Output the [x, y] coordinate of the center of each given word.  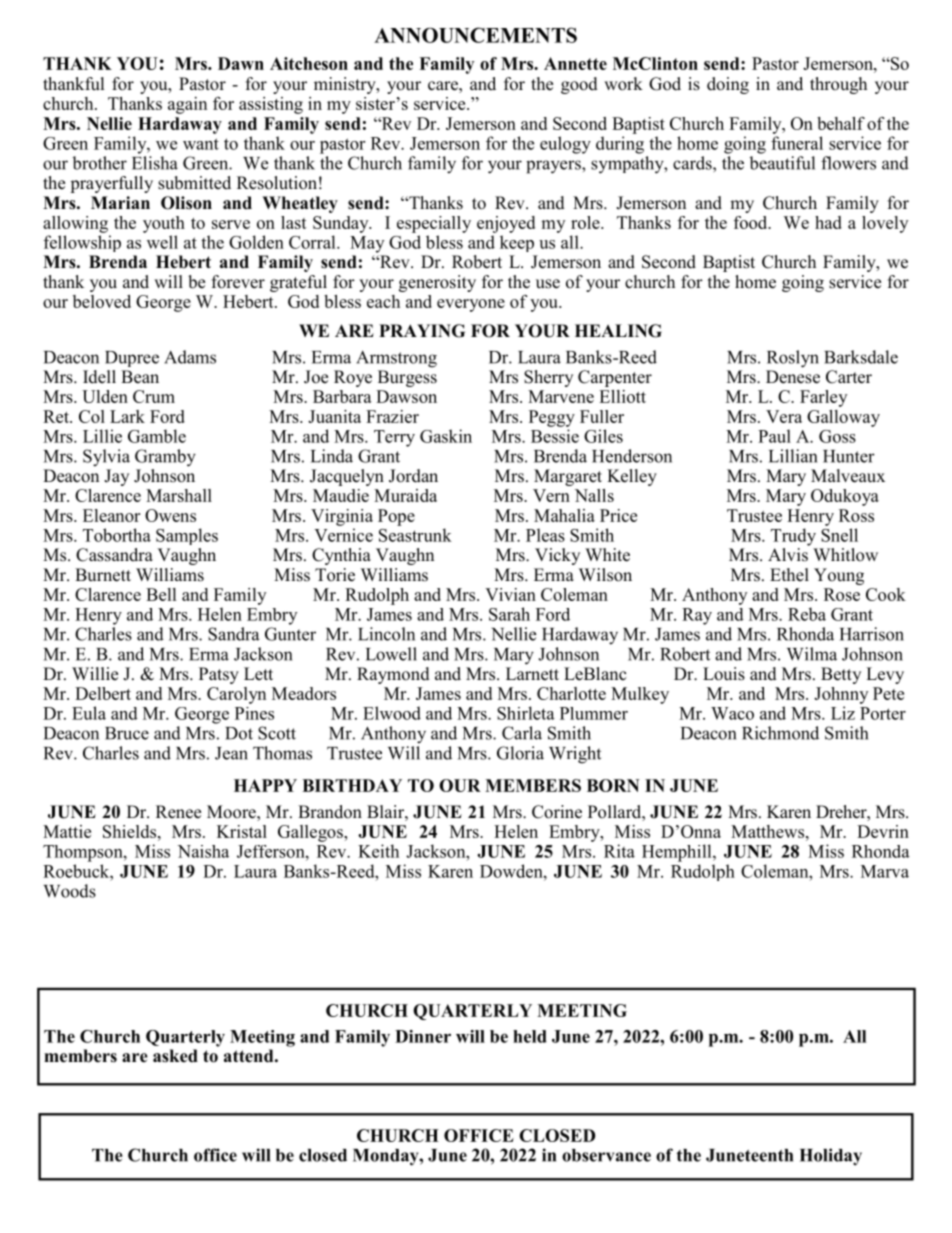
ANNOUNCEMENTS [475, 35]
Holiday [831, 1157]
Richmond [780, 733]
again [187, 105]
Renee [178, 812]
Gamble [157, 436]
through [838, 85]
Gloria [520, 753]
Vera [784, 416]
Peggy [552, 418]
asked [175, 1056]
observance [606, 1155]
